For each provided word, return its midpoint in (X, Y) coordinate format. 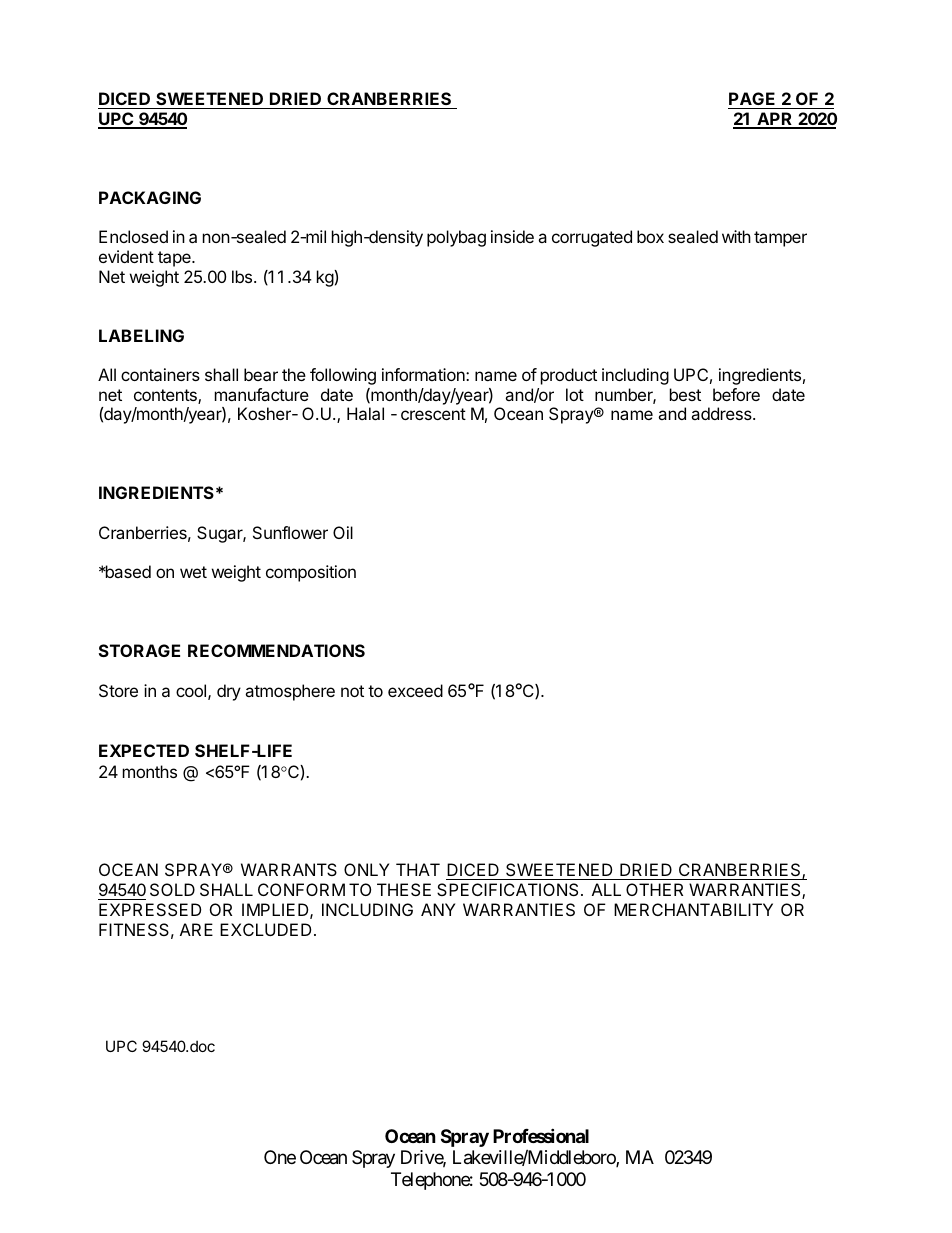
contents (166, 396)
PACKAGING (150, 197)
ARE (196, 929)
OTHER (654, 889)
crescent (433, 414)
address (722, 413)
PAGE (753, 100)
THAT (418, 869)
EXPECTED (144, 750)
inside (512, 236)
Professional (541, 1135)
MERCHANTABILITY (693, 909)
